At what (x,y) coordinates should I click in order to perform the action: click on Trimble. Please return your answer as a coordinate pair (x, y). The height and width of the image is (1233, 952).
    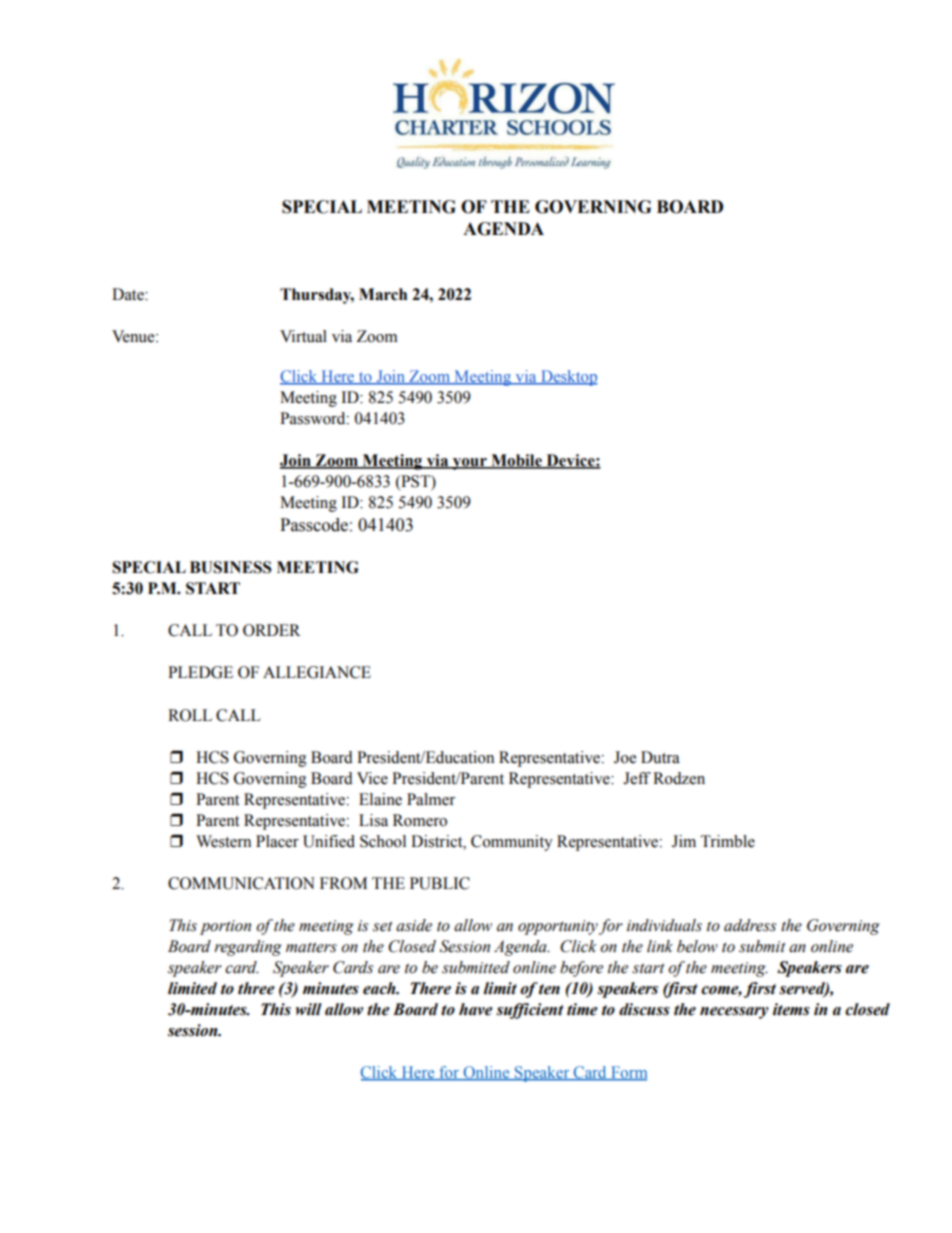
    Looking at the image, I should click on (728, 841).
